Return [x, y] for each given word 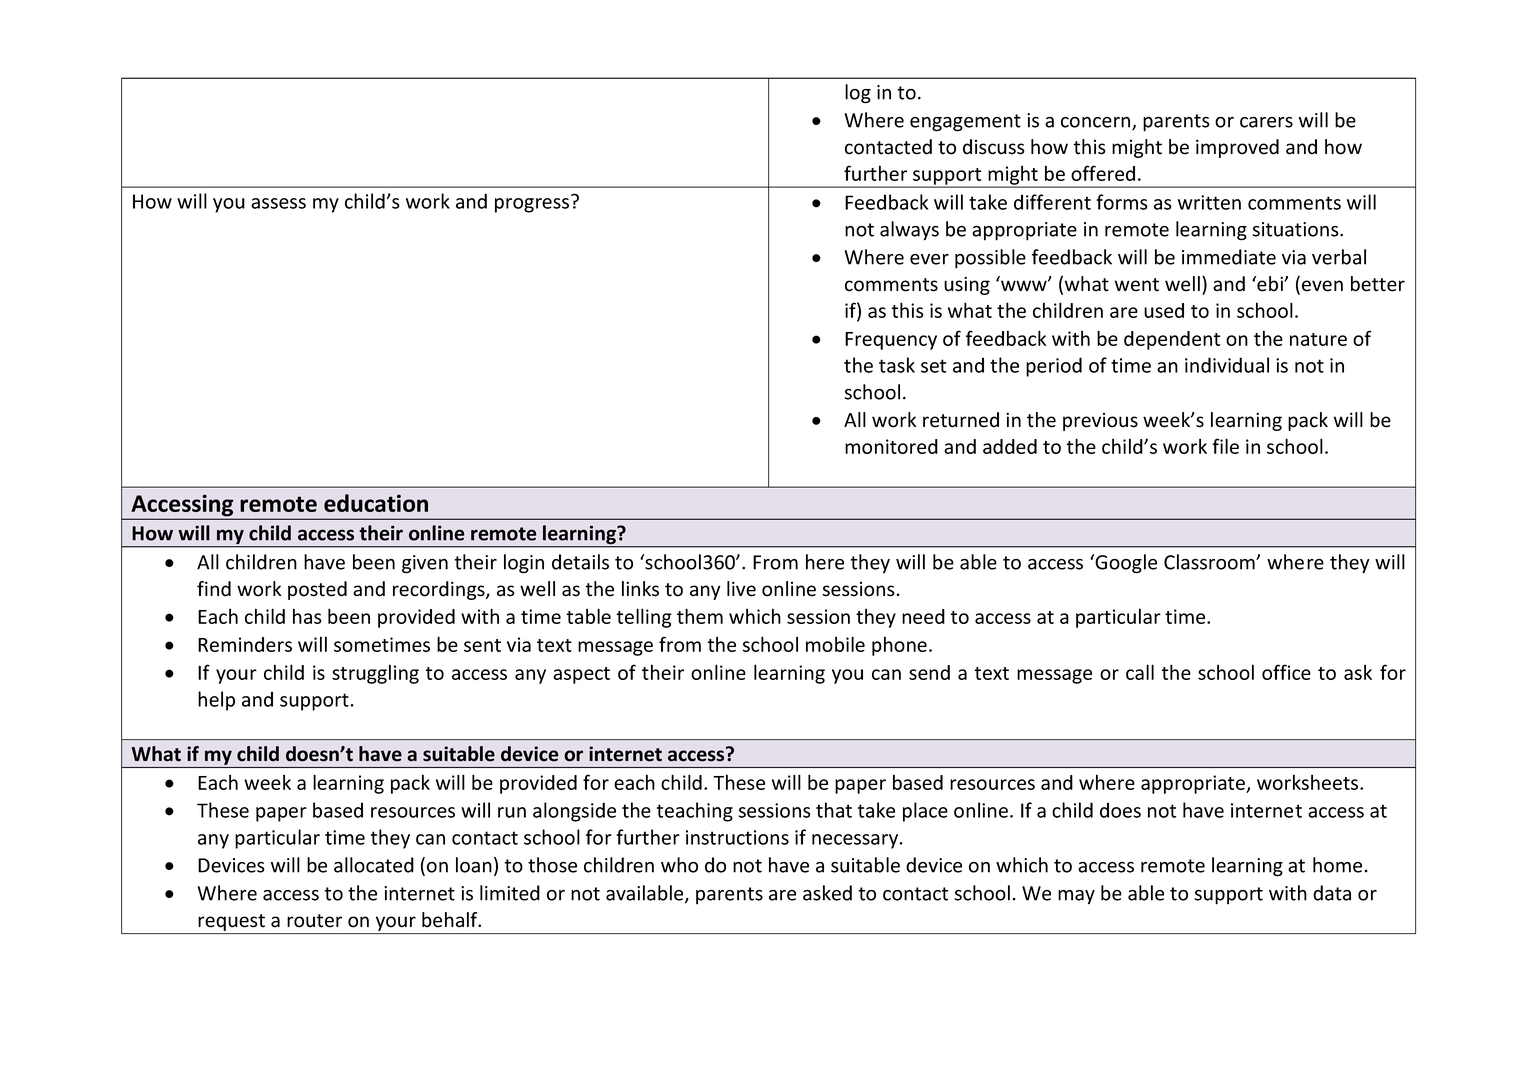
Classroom [1210, 562]
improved [1237, 148]
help [216, 701]
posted [317, 590]
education [376, 503]
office [1286, 672]
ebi [1270, 284]
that [834, 810]
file [1225, 446]
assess [278, 203]
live [741, 589]
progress [532, 205]
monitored [891, 446]
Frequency [891, 341]
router [314, 921]
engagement [965, 123]
